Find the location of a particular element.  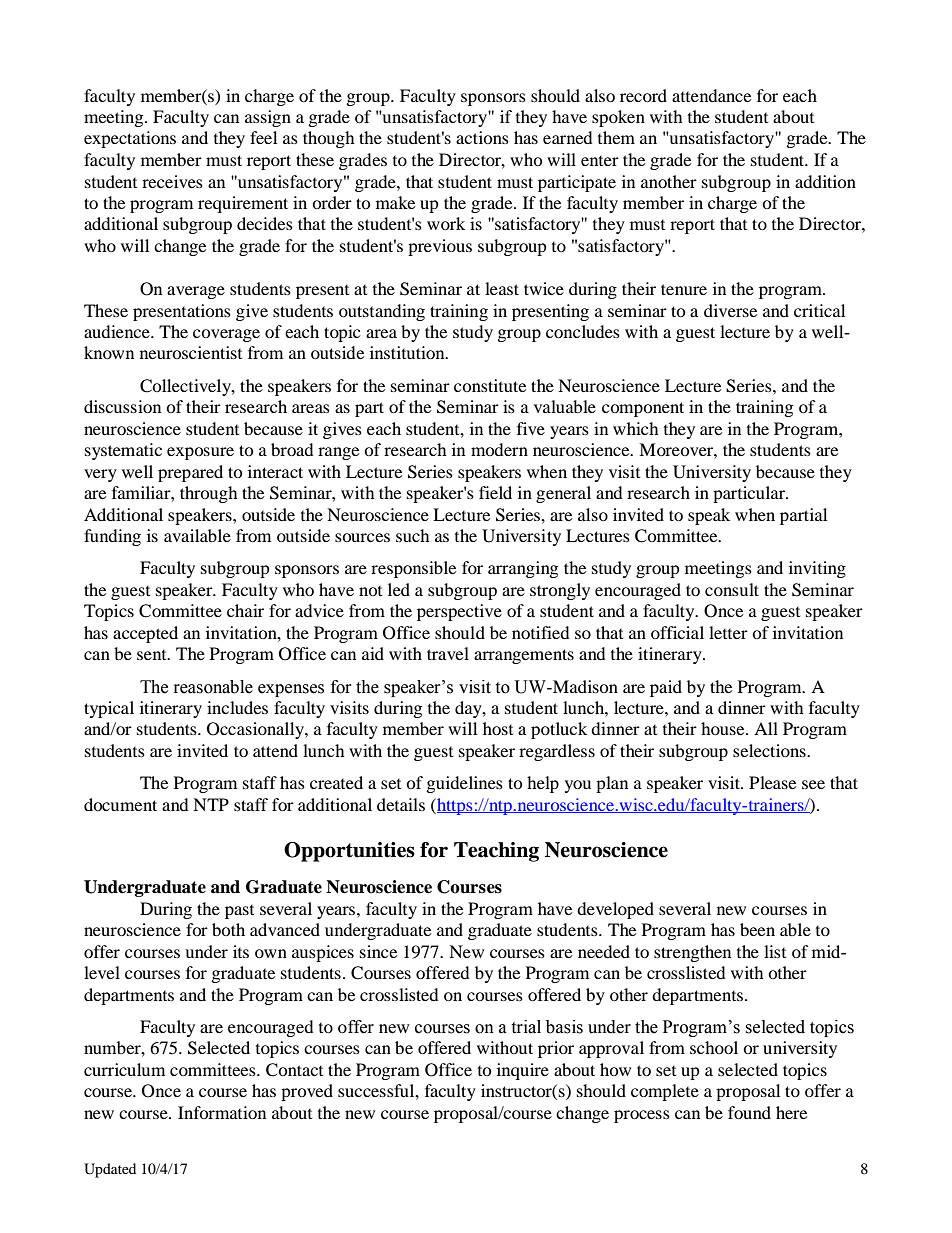

record is located at coordinates (643, 95).
